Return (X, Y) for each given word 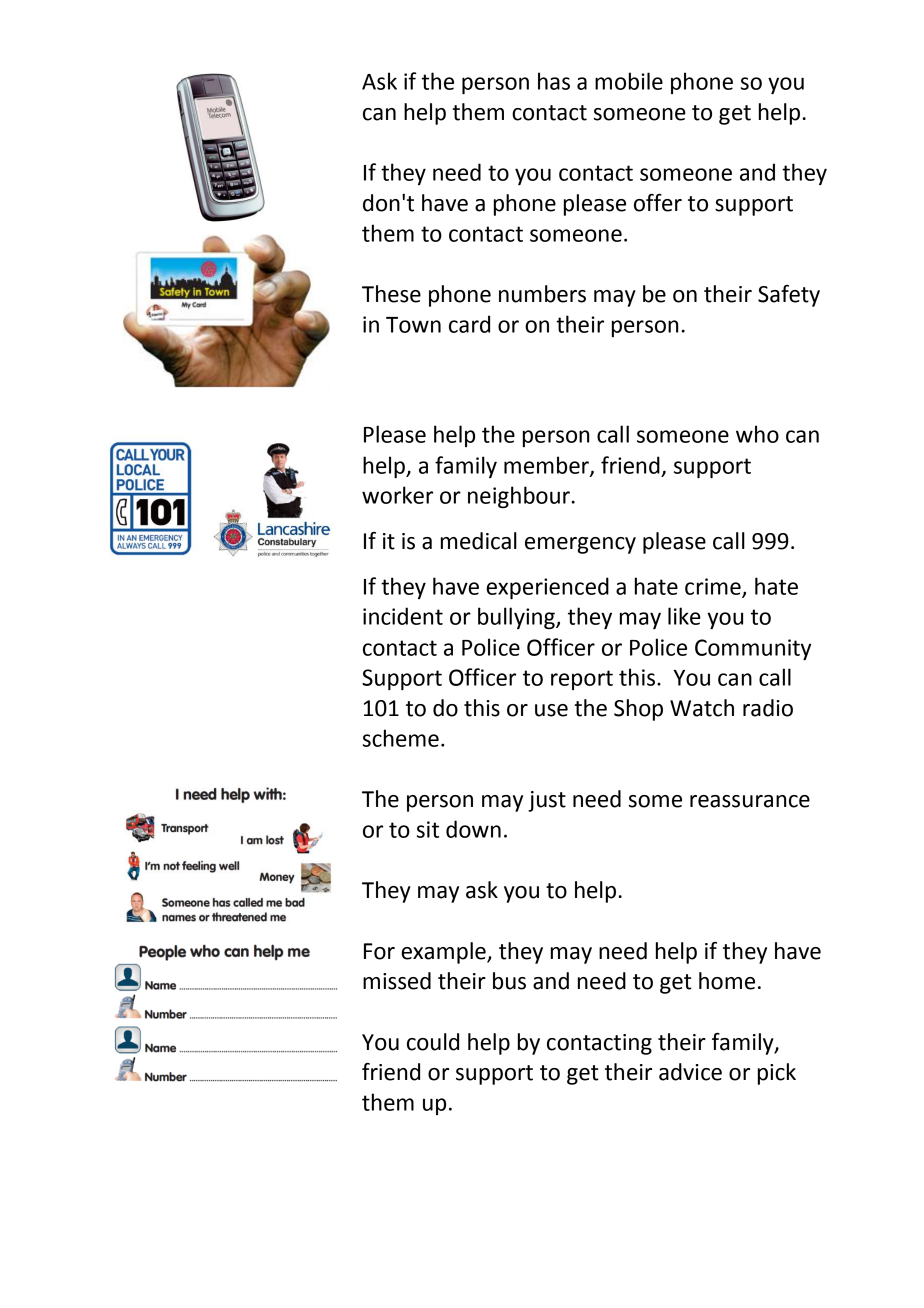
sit (428, 829)
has (554, 81)
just (547, 801)
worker (397, 495)
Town (413, 325)
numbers (542, 294)
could (433, 1042)
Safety (789, 296)
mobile (629, 81)
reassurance (750, 801)
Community (753, 650)
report (582, 680)
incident (403, 616)
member (547, 466)
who (757, 434)
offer (658, 203)
